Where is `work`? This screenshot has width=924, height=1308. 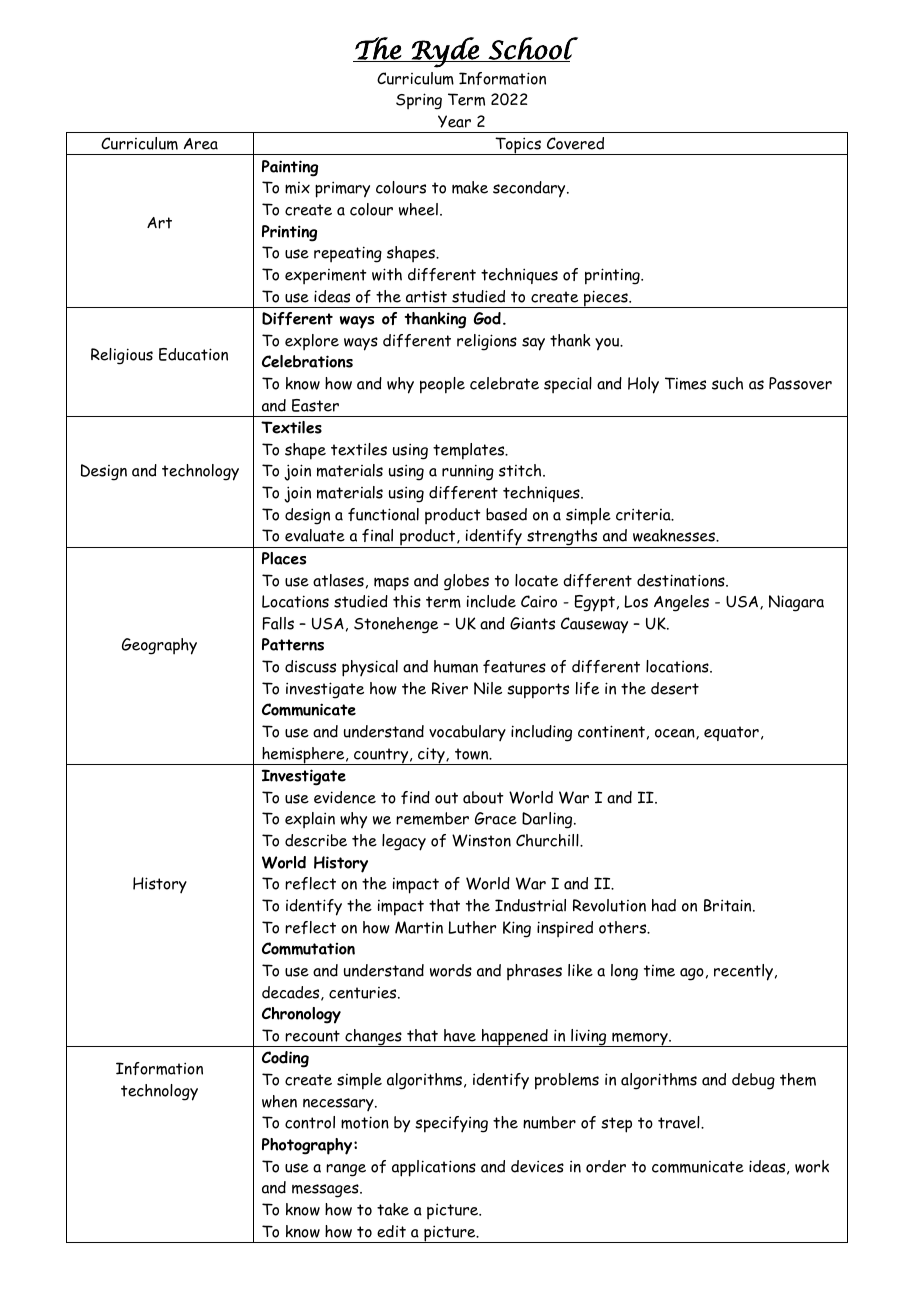
work is located at coordinates (812, 1166).
